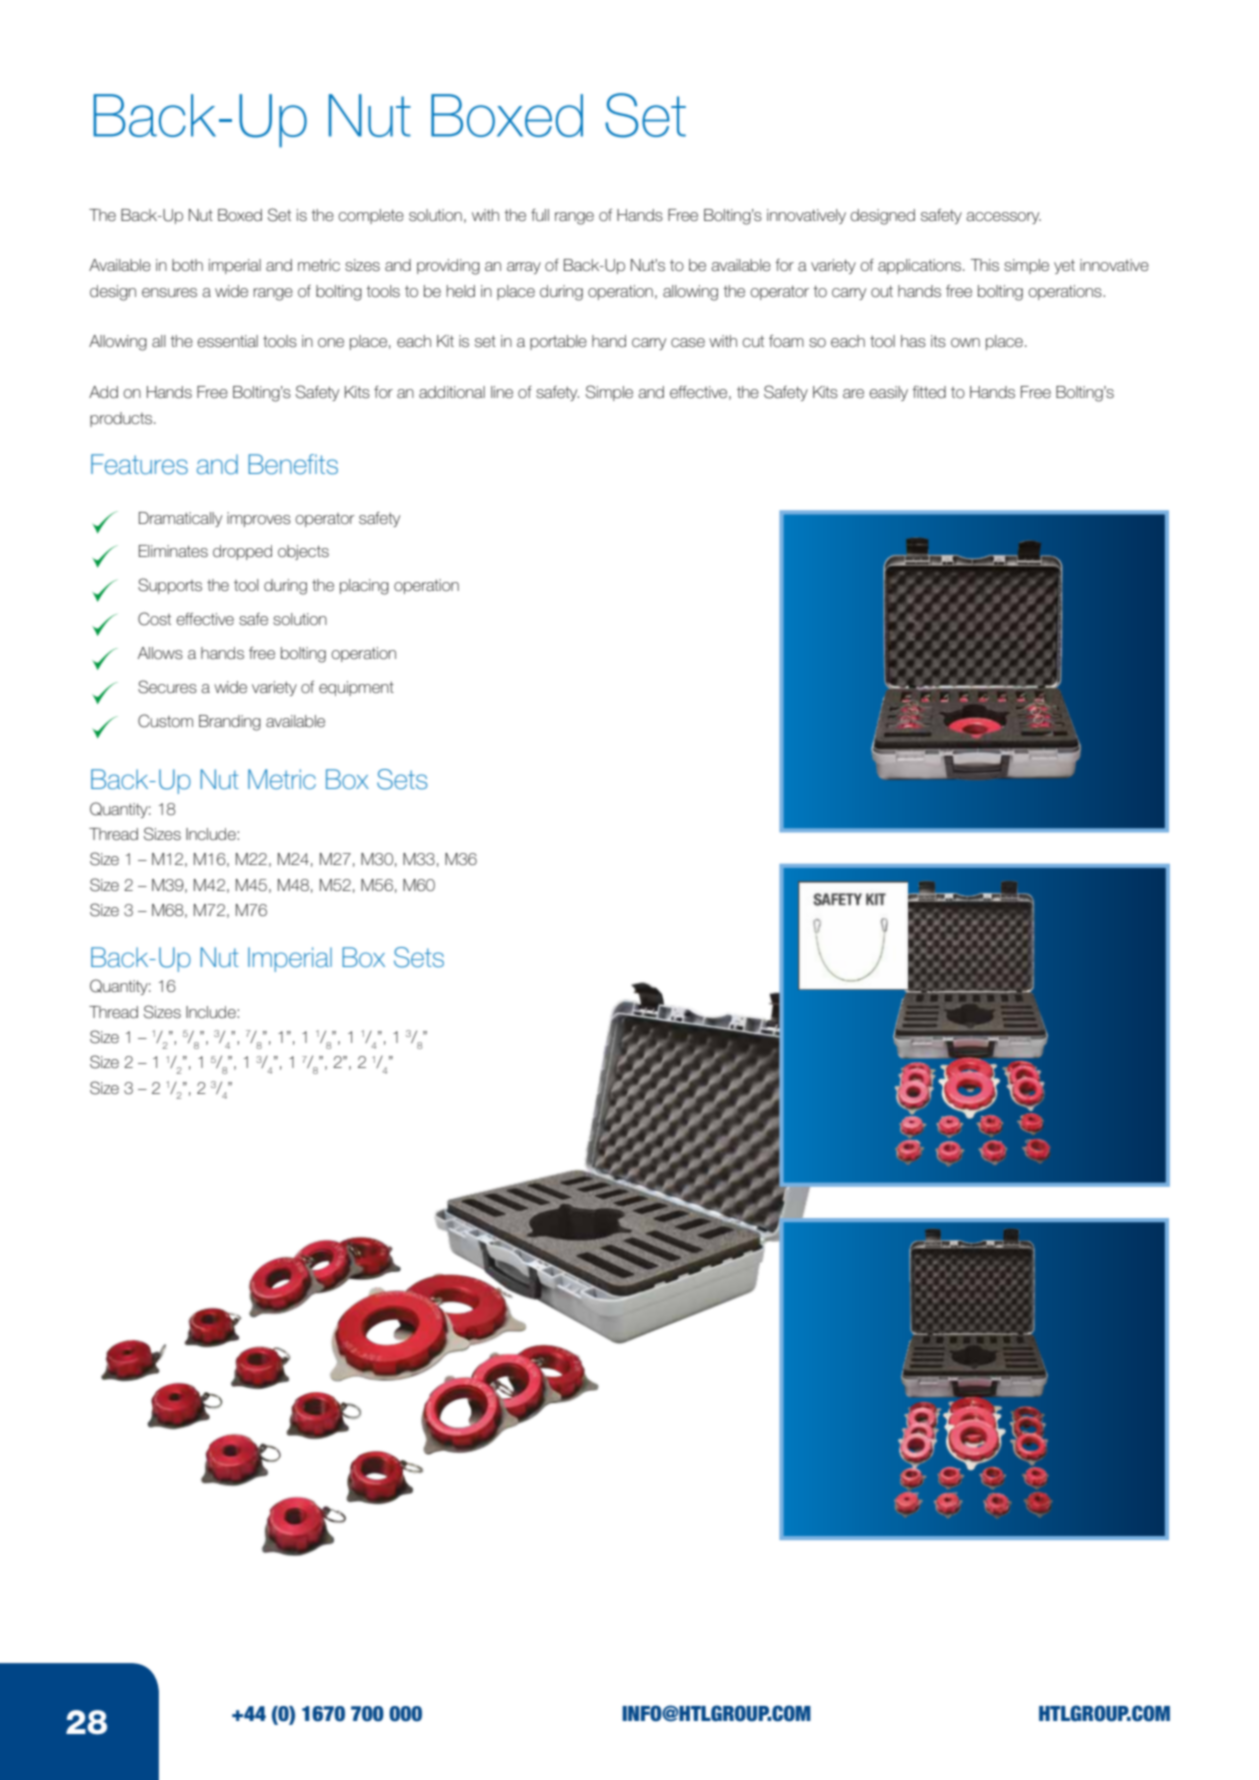 The height and width of the document is (1780, 1259). What do you see at coordinates (888, 393) in the document?
I see `easily` at bounding box center [888, 393].
